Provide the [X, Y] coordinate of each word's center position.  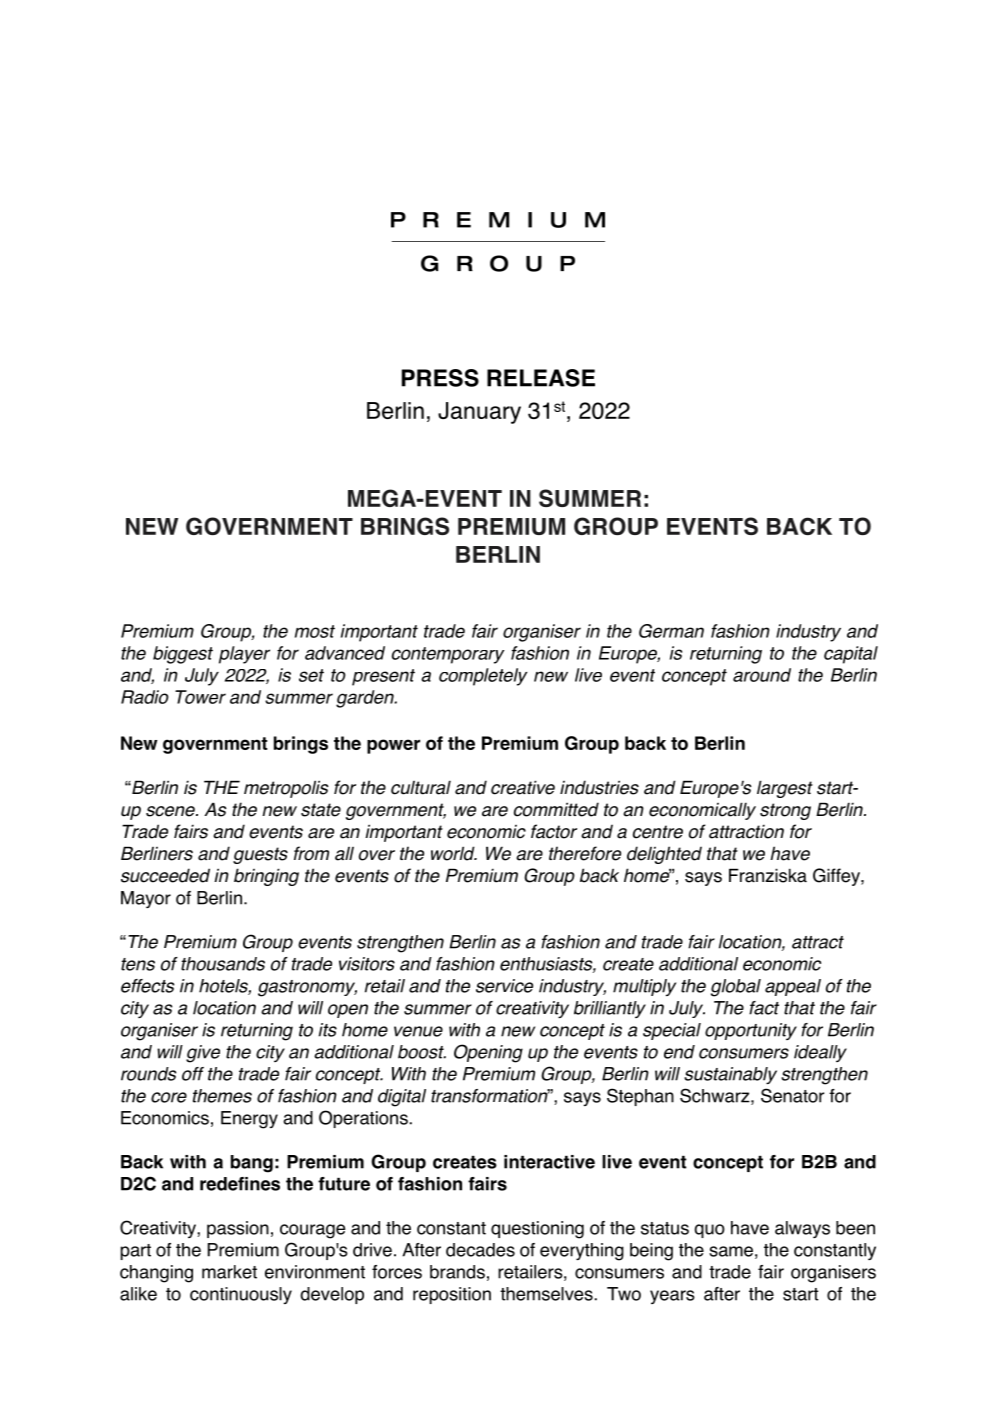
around [762, 675]
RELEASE [541, 378]
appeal [793, 987]
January [479, 413]
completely [483, 677]
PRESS [440, 378]
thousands [223, 964]
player [244, 655]
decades [480, 1250]
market [229, 1272]
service [504, 986]
